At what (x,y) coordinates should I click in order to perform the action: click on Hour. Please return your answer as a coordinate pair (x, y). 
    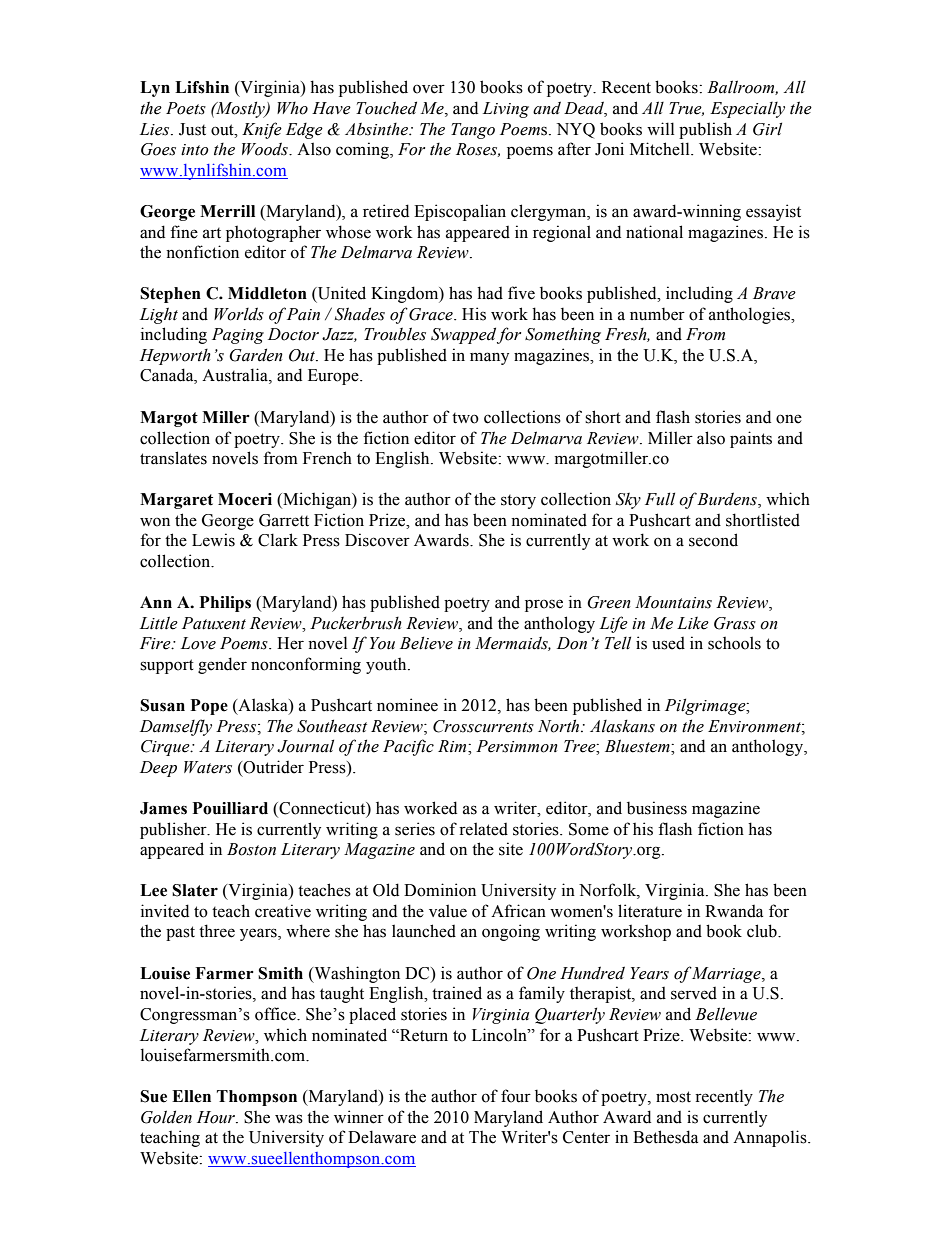
    Looking at the image, I should click on (217, 1117).
